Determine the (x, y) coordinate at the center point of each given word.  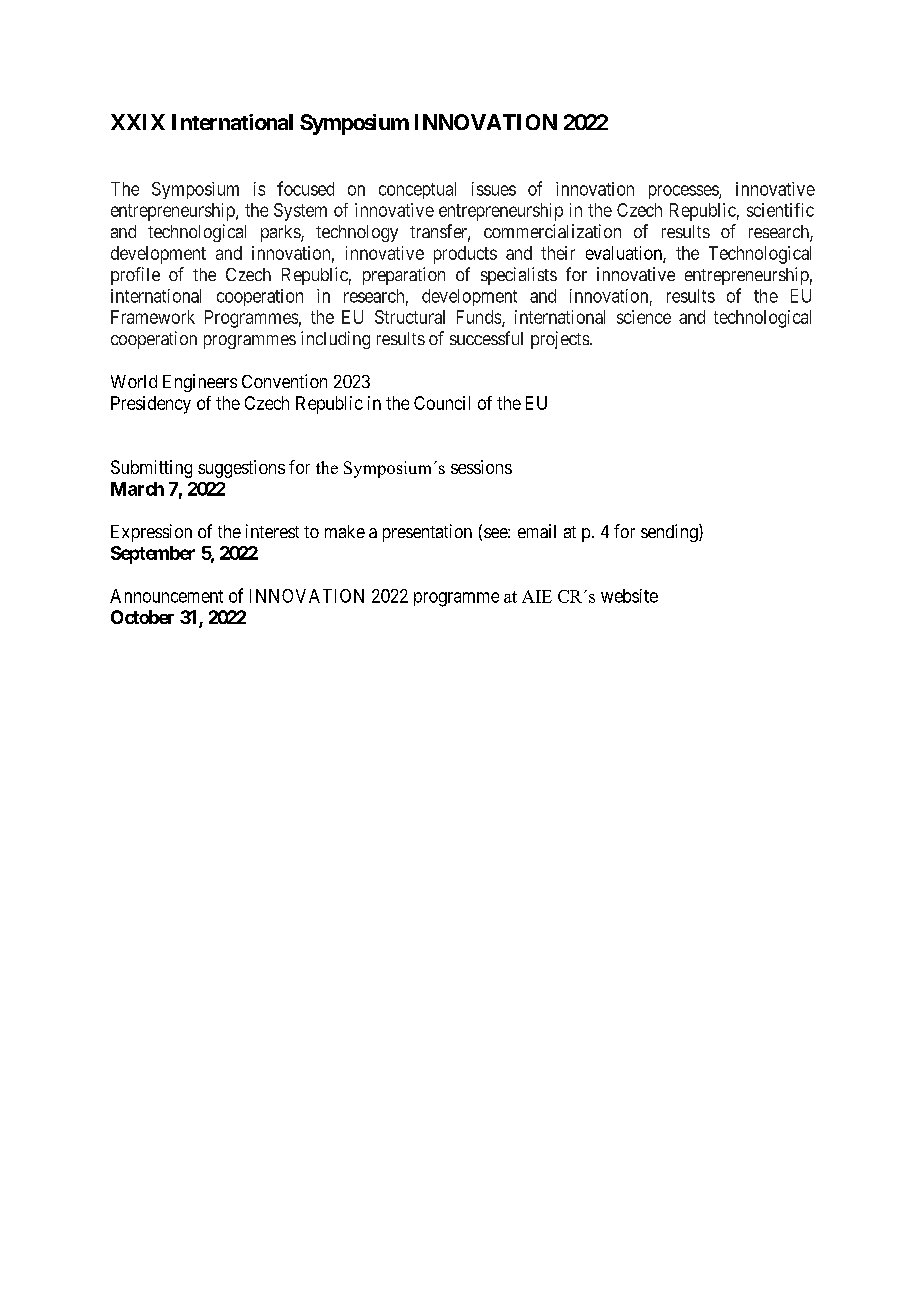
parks (281, 233)
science (644, 317)
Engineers (200, 383)
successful (486, 338)
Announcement (166, 596)
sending (670, 533)
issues (494, 189)
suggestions (241, 469)
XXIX (138, 122)
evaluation (625, 254)
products (465, 255)
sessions (481, 467)
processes (684, 192)
